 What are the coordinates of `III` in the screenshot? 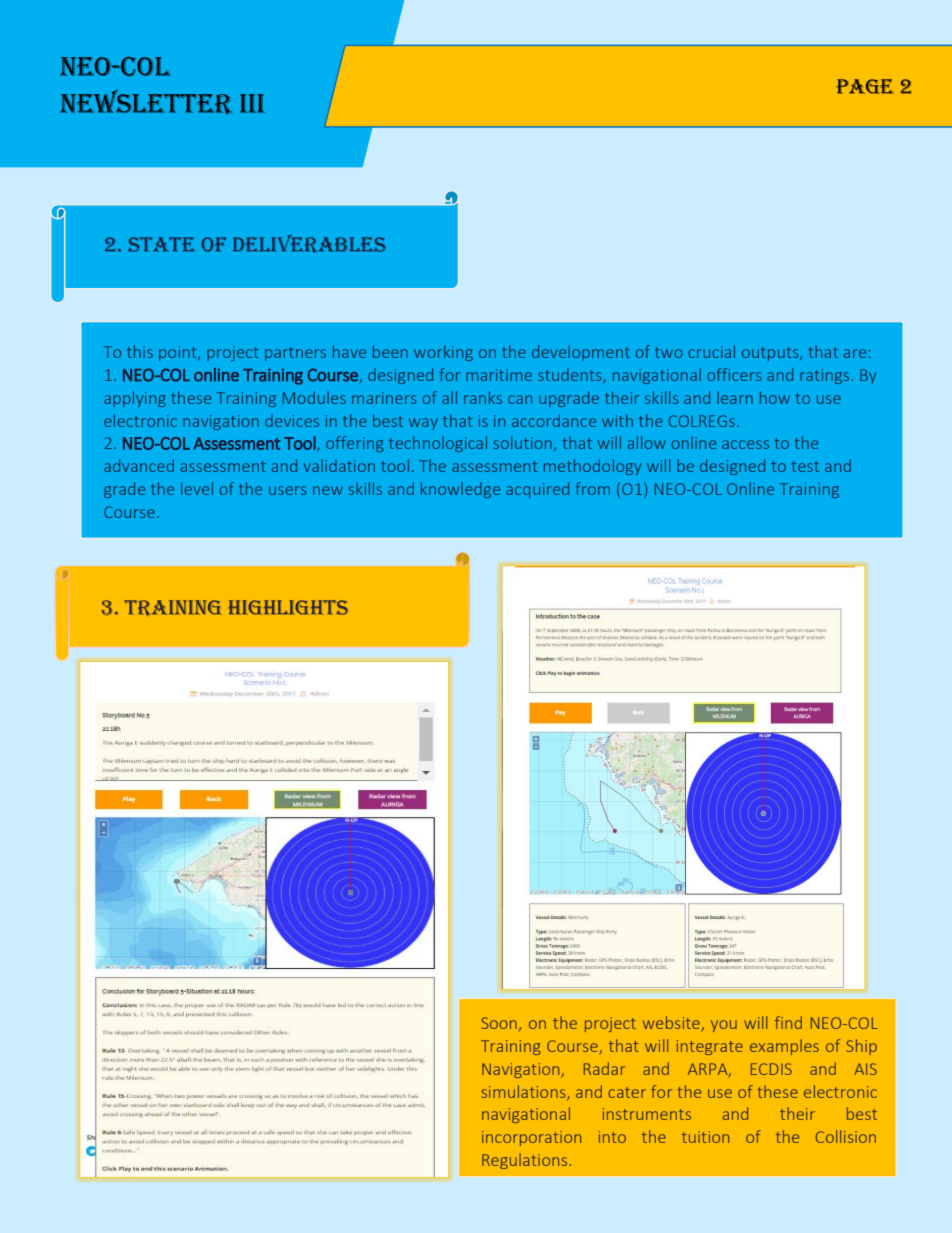 It's located at (252, 103).
